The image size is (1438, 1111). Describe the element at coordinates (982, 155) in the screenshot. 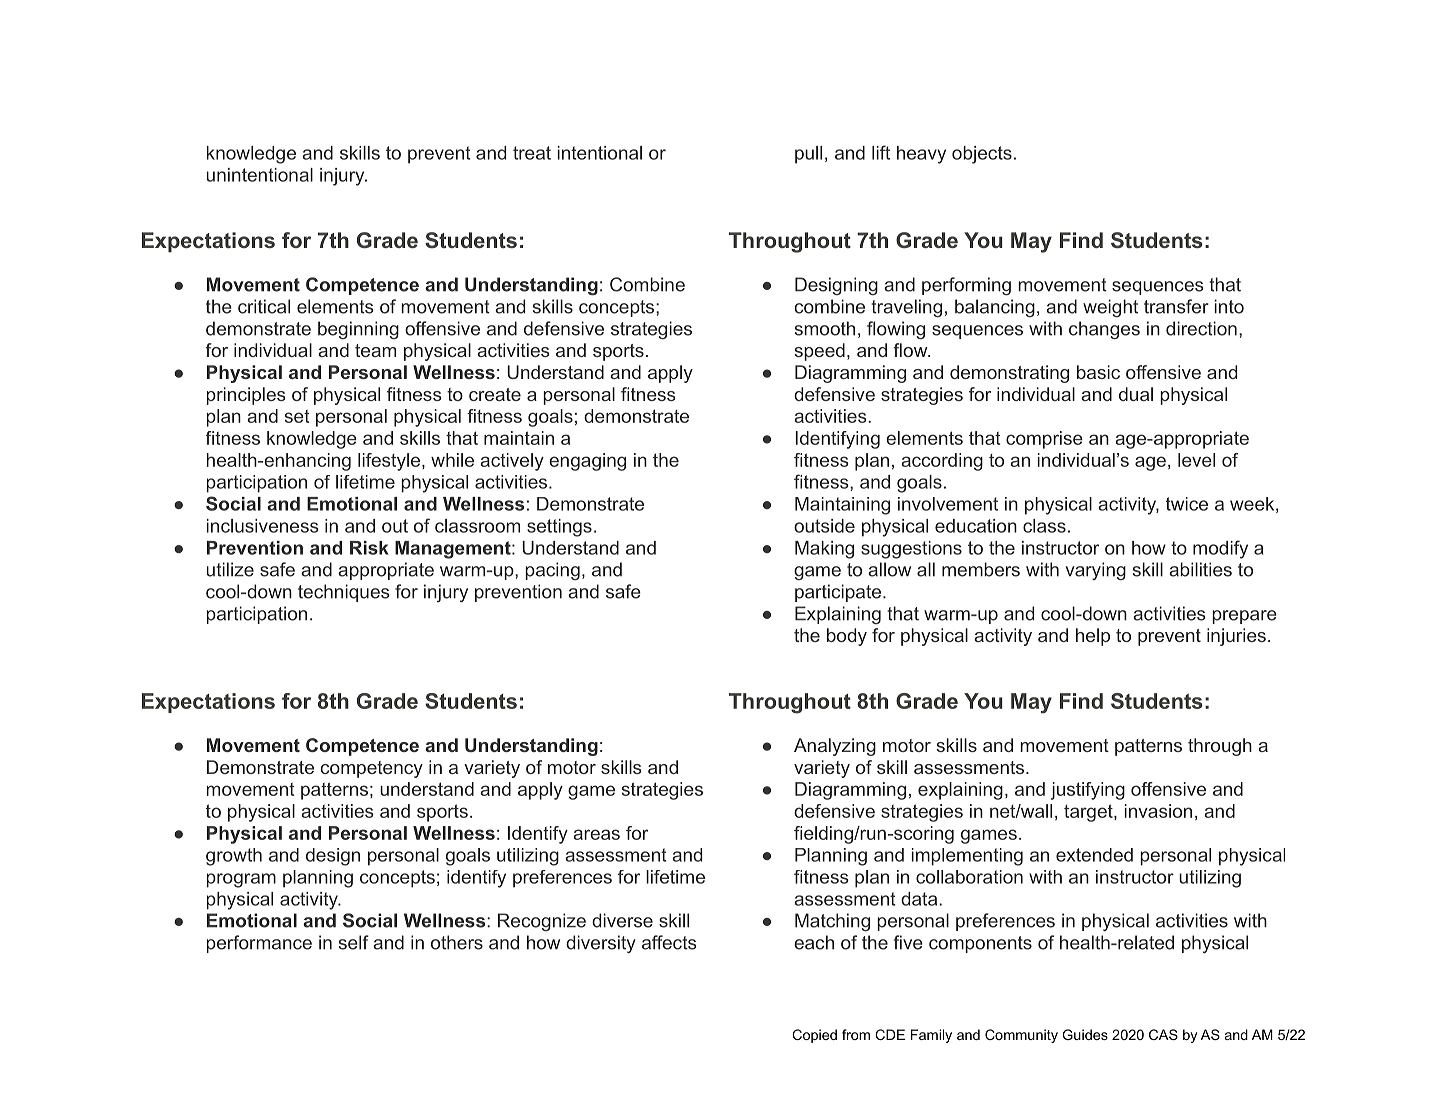

I see `objects` at that location.
